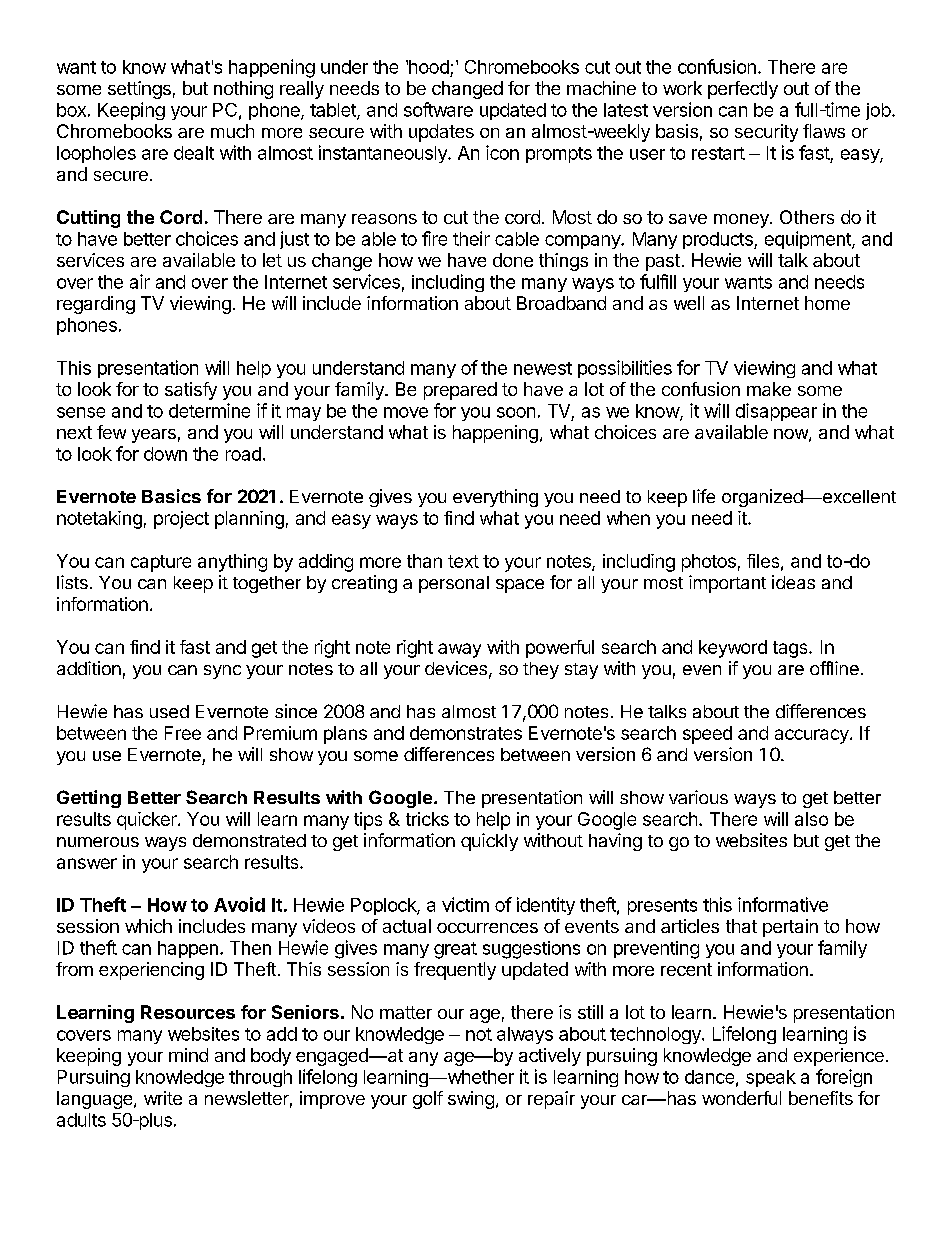  What do you see at coordinates (191, 391) in the document?
I see `satisfy` at bounding box center [191, 391].
